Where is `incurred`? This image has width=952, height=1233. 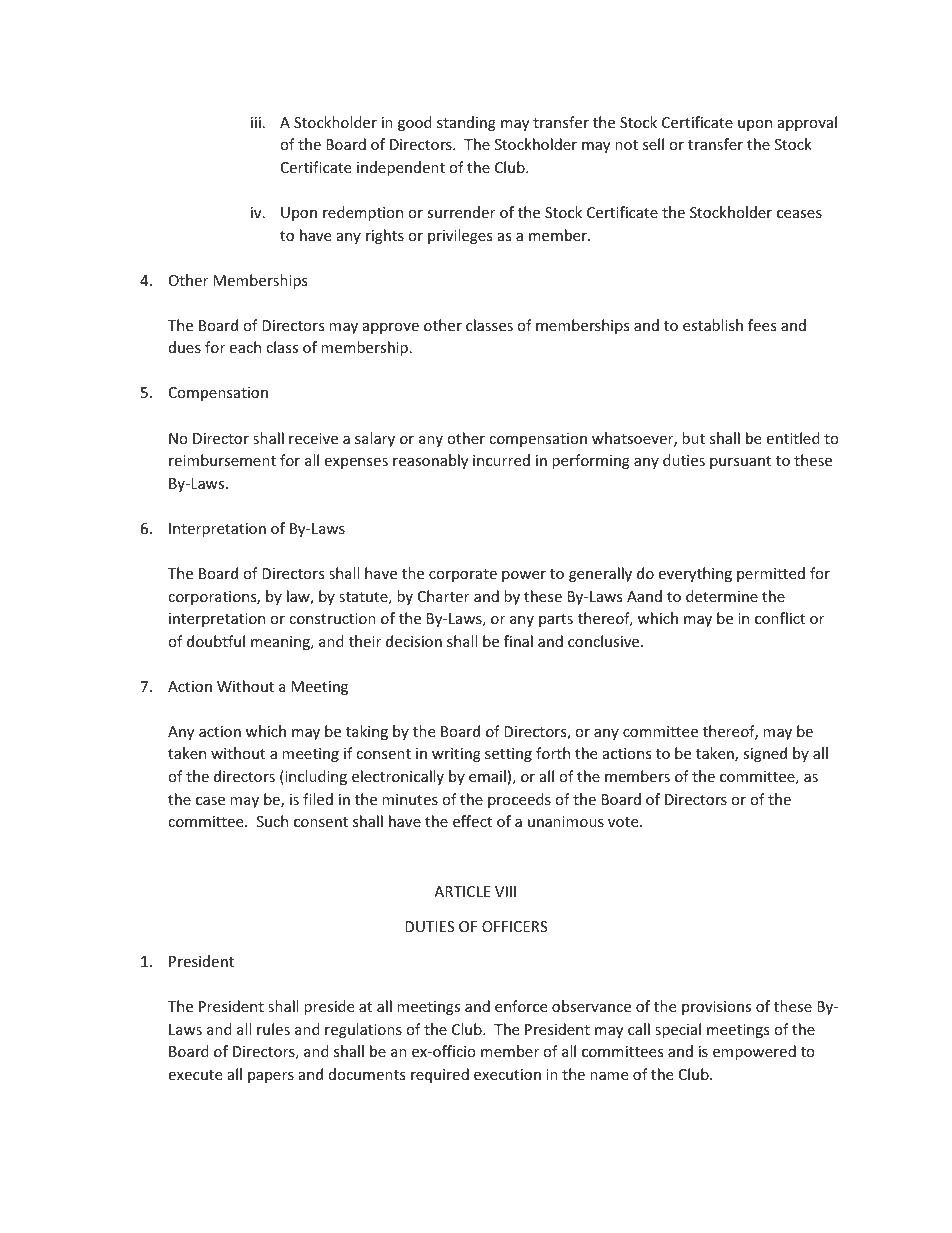 incurred is located at coordinates (501, 460).
